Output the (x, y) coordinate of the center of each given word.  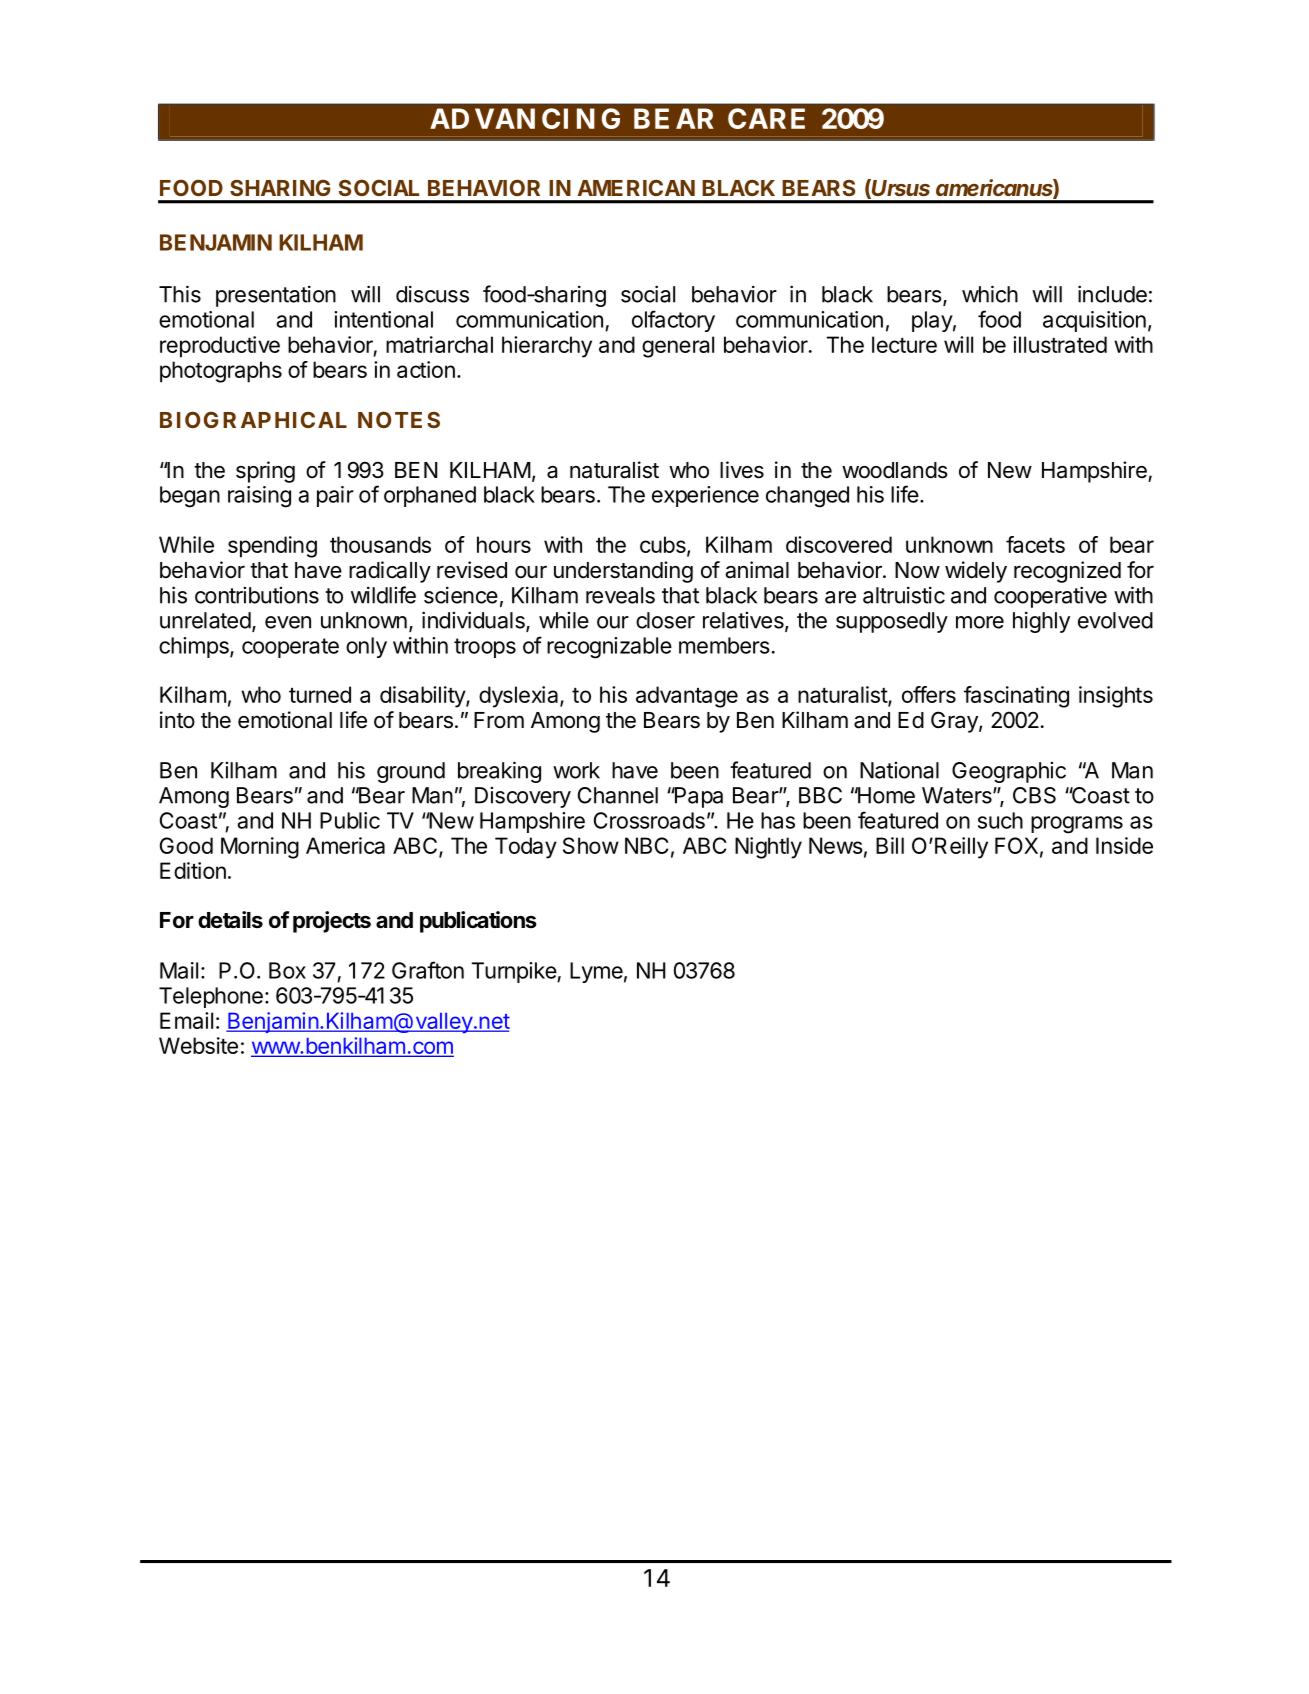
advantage (687, 697)
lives (742, 470)
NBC (647, 845)
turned (320, 694)
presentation (276, 296)
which (990, 294)
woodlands (895, 470)
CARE (766, 118)
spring (265, 472)
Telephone (211, 997)
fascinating (1016, 697)
